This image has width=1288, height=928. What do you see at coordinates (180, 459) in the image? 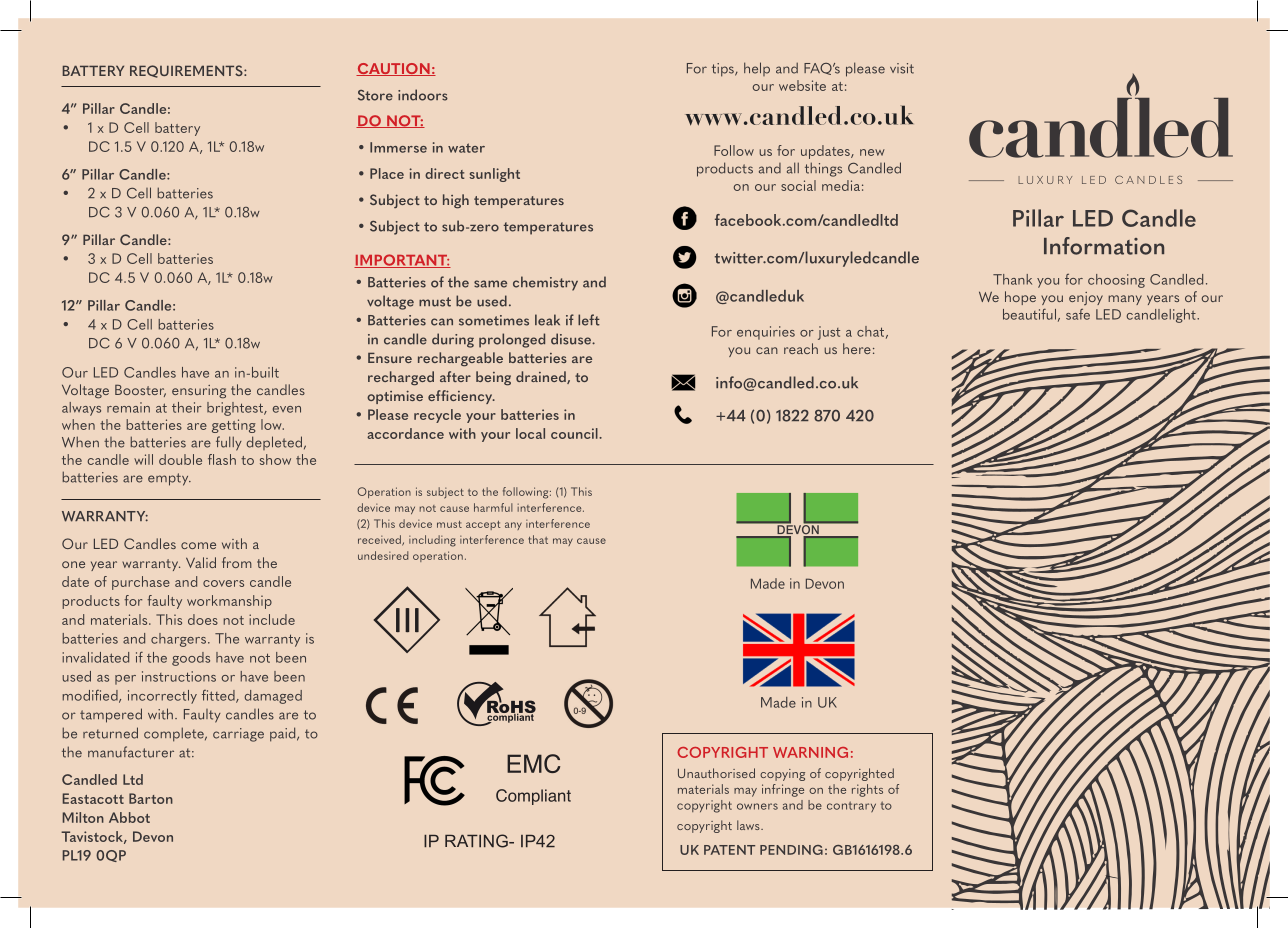
I see `double` at bounding box center [180, 459].
